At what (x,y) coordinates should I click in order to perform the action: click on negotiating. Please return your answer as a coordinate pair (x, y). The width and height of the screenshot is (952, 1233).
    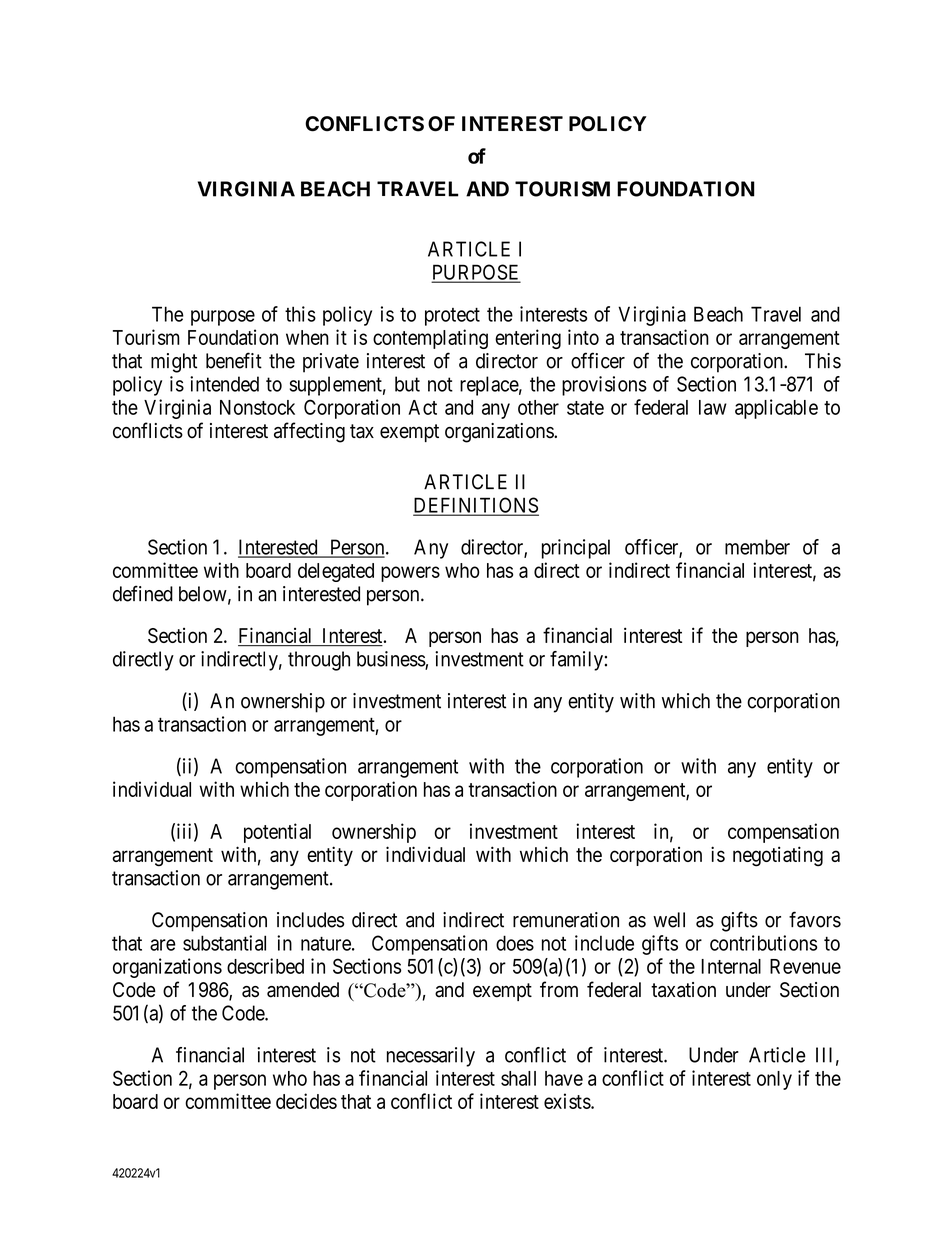
    Looking at the image, I should click on (778, 856).
